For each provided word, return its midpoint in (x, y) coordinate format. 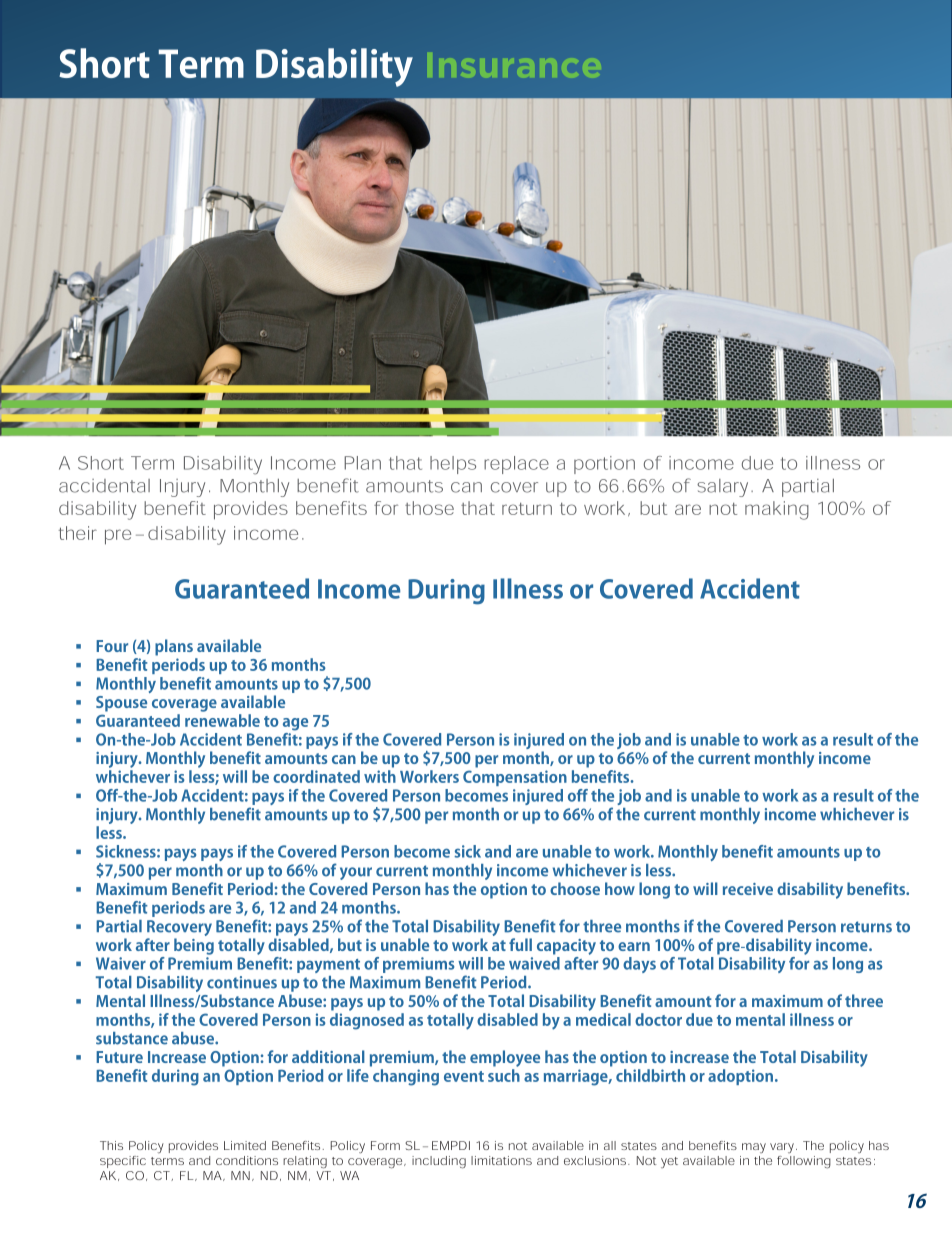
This (111, 1145)
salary (722, 488)
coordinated (316, 776)
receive (748, 889)
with (380, 776)
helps (453, 465)
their (78, 533)
